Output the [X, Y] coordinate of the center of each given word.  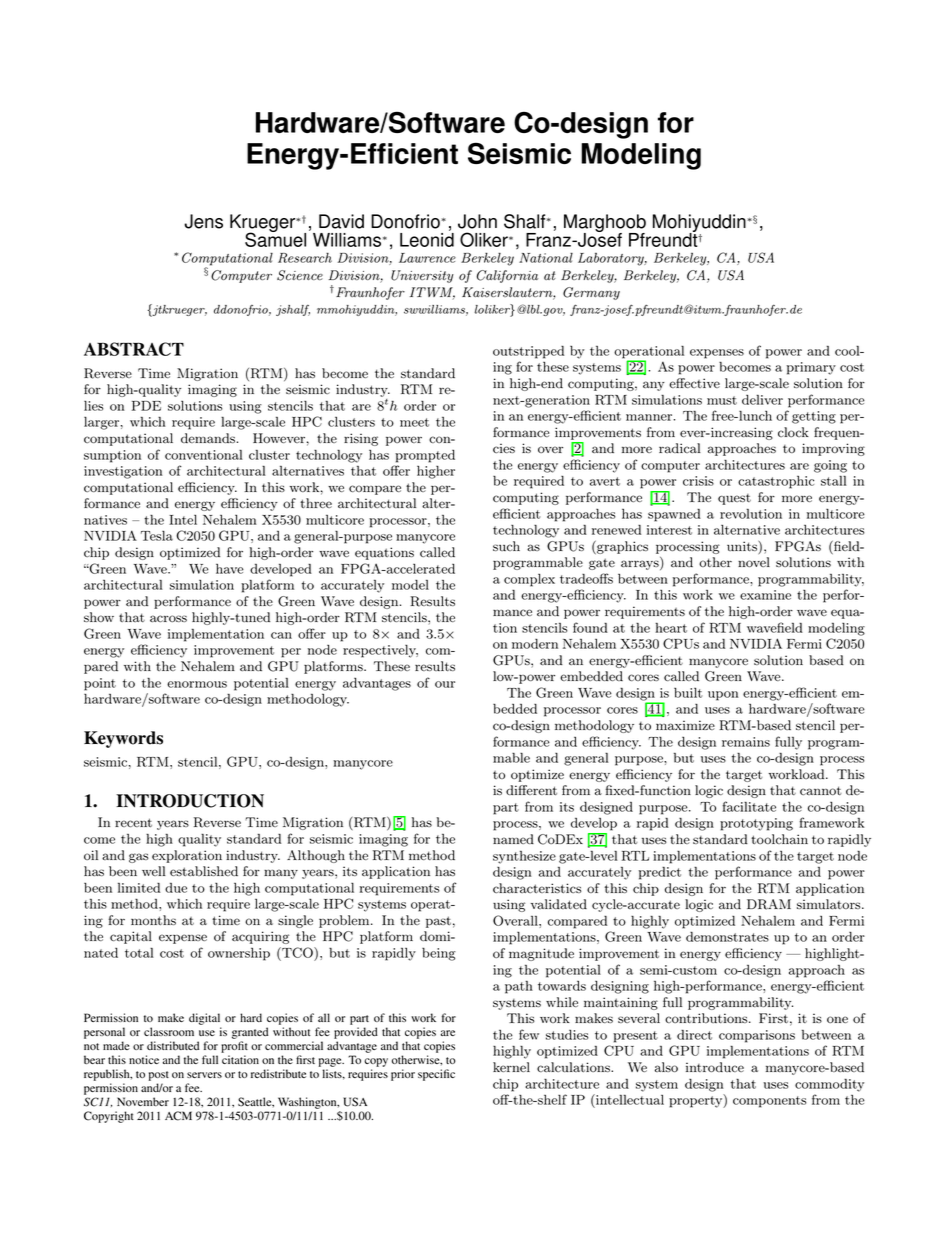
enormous [197, 684]
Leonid [427, 240]
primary [811, 368]
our [445, 684]
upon [723, 696]
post [159, 1076]
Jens [203, 221]
